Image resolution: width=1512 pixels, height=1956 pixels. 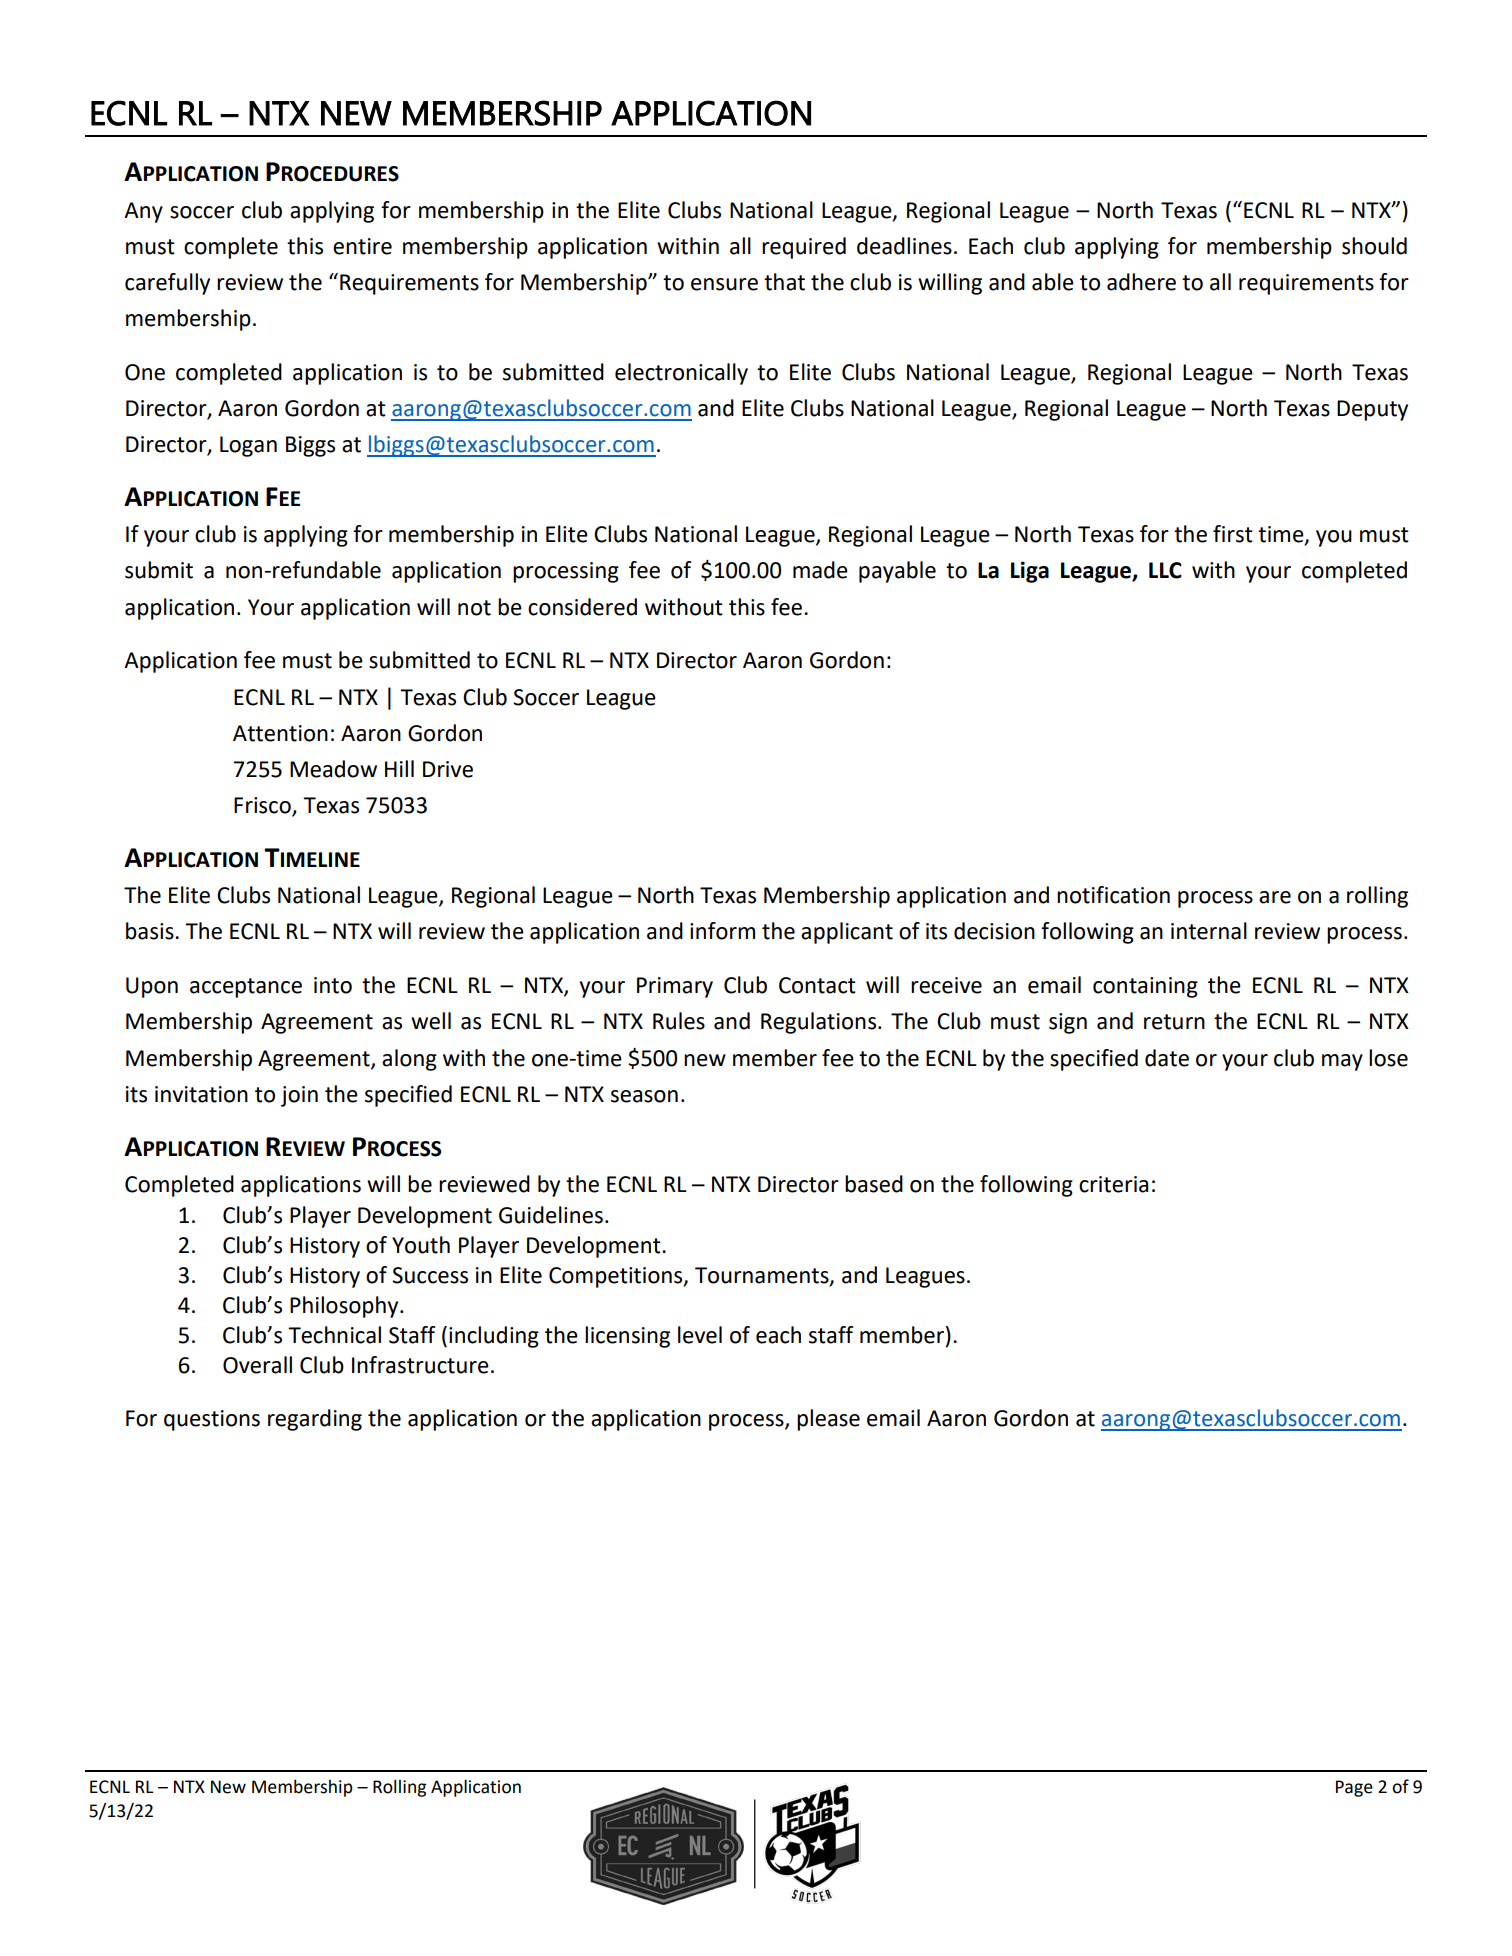 I want to click on regarding, so click(x=315, y=1420).
